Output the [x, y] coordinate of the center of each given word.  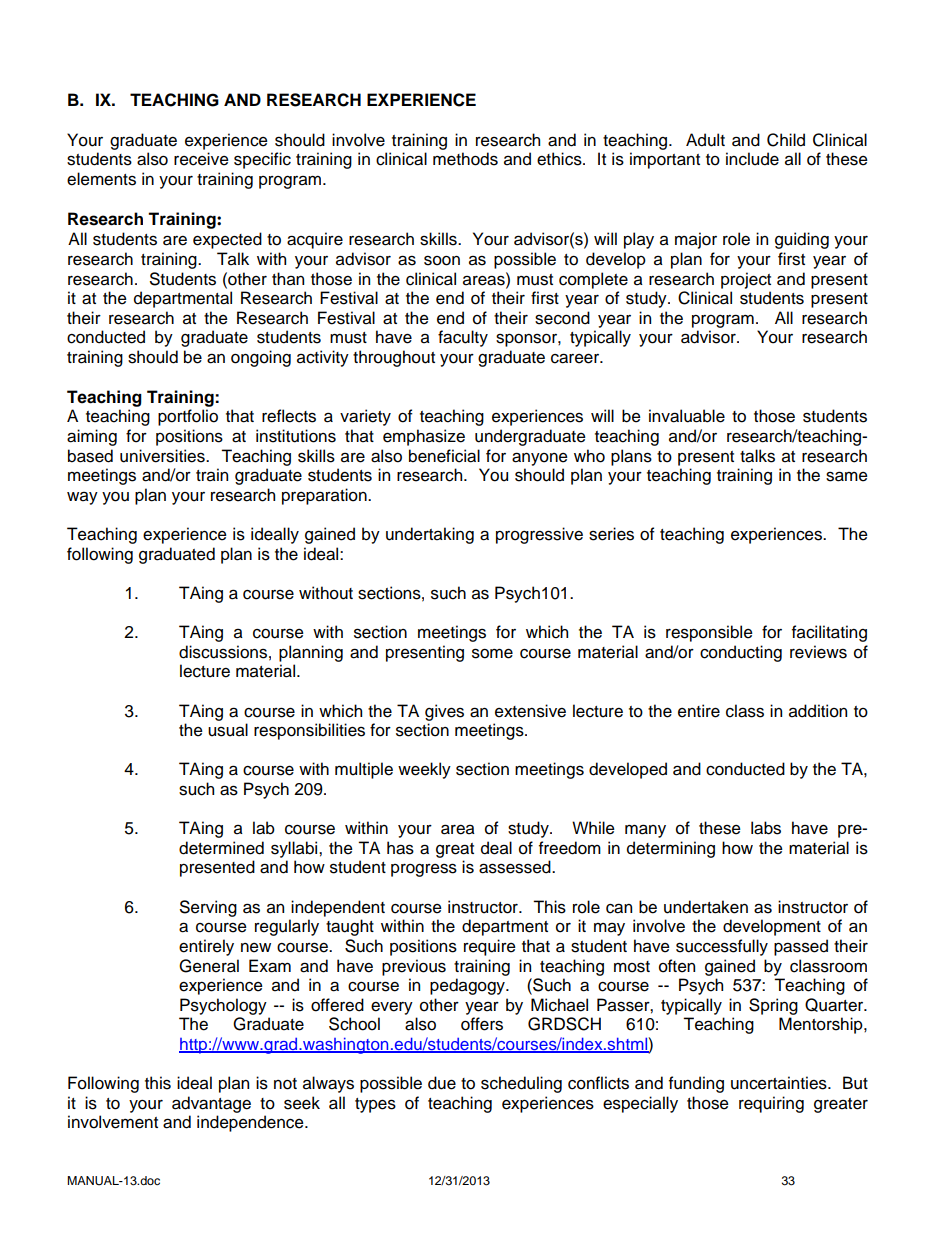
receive [201, 159]
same [847, 476]
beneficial [444, 456]
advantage [211, 1104]
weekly [424, 770]
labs [766, 828]
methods [465, 159]
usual [228, 730]
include [752, 159]
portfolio [188, 417]
